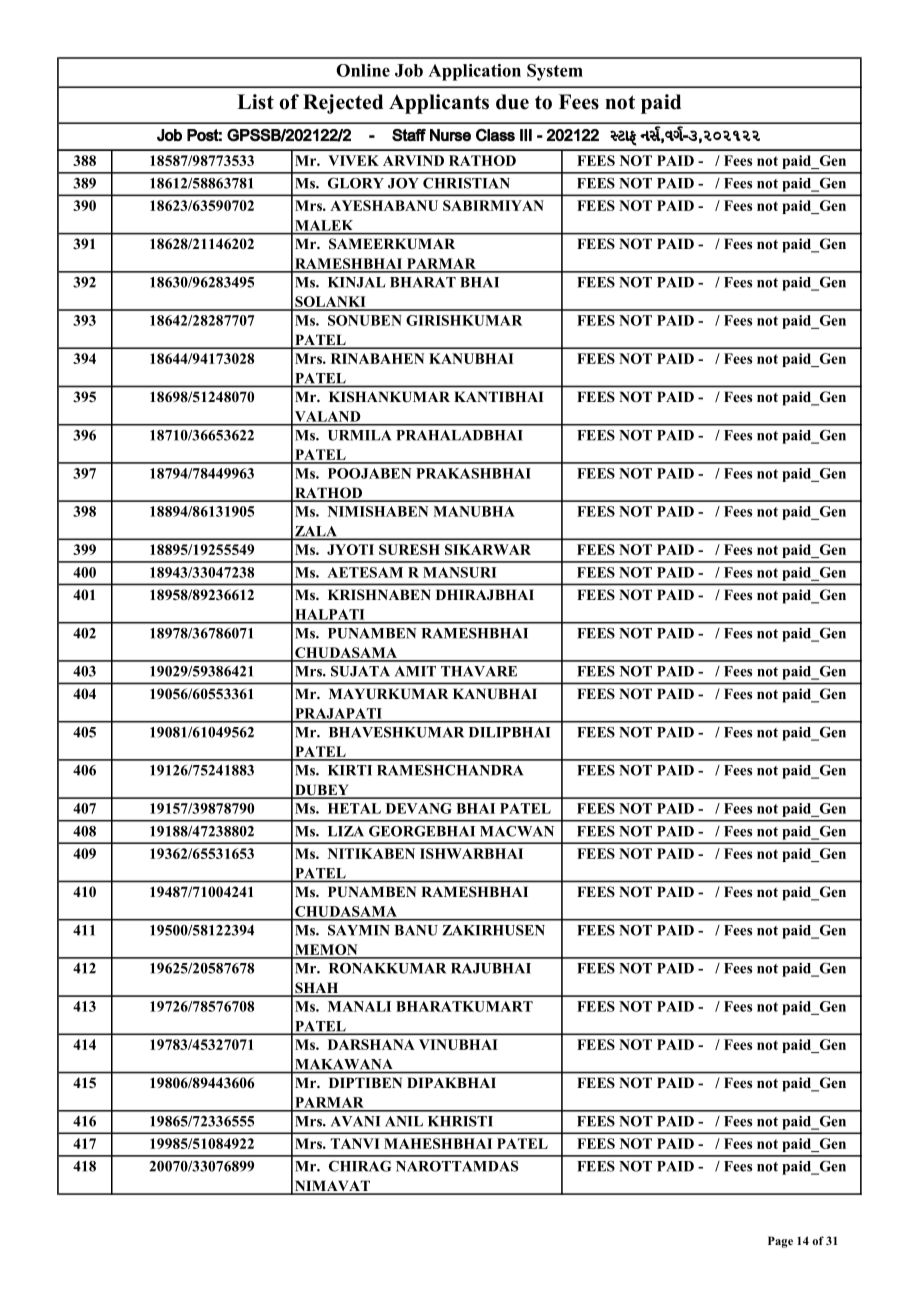 Image resolution: width=924 pixels, height=1308 pixels. What do you see at coordinates (415, 671) in the document?
I see `AMIT` at bounding box center [415, 671].
